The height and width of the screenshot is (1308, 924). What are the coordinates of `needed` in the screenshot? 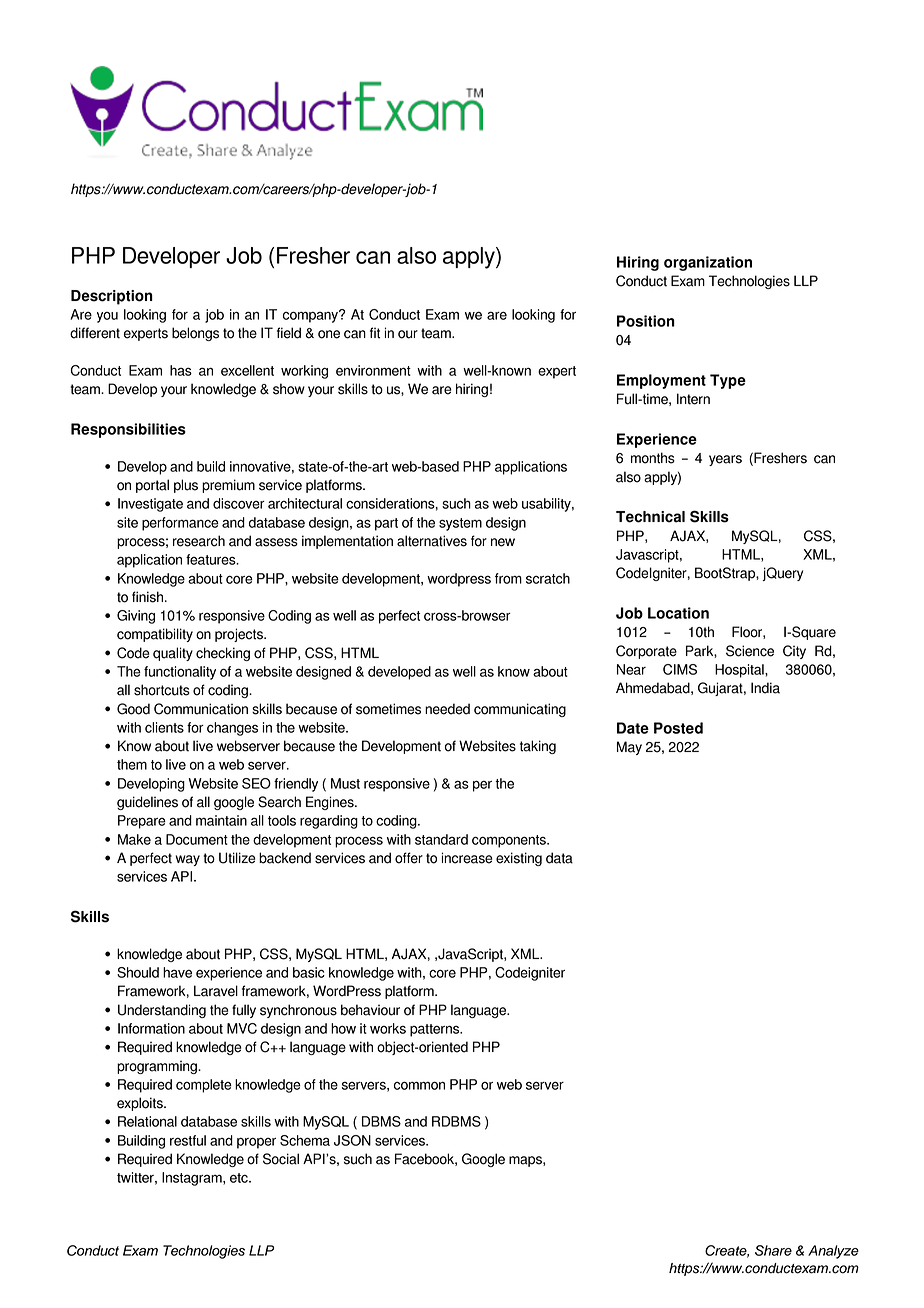 It's located at (447, 709).
